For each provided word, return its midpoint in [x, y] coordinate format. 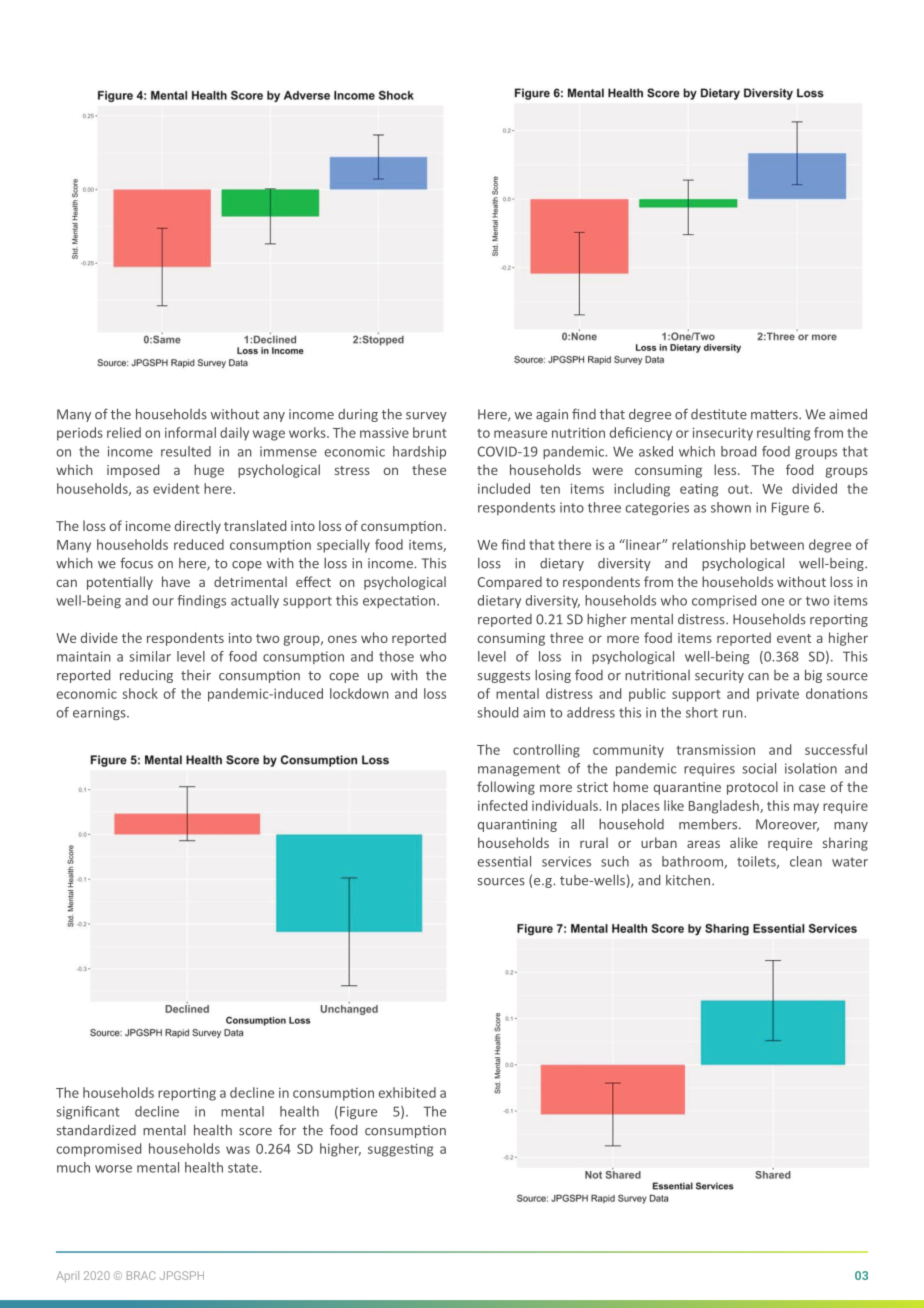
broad [738, 451]
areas [703, 844]
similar [150, 656]
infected [502, 805]
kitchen [689, 880]
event [794, 638]
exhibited [407, 1092]
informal [190, 432]
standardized [96, 1130]
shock [140, 693]
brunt [430, 432]
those [396, 656]
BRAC [141, 1275]
